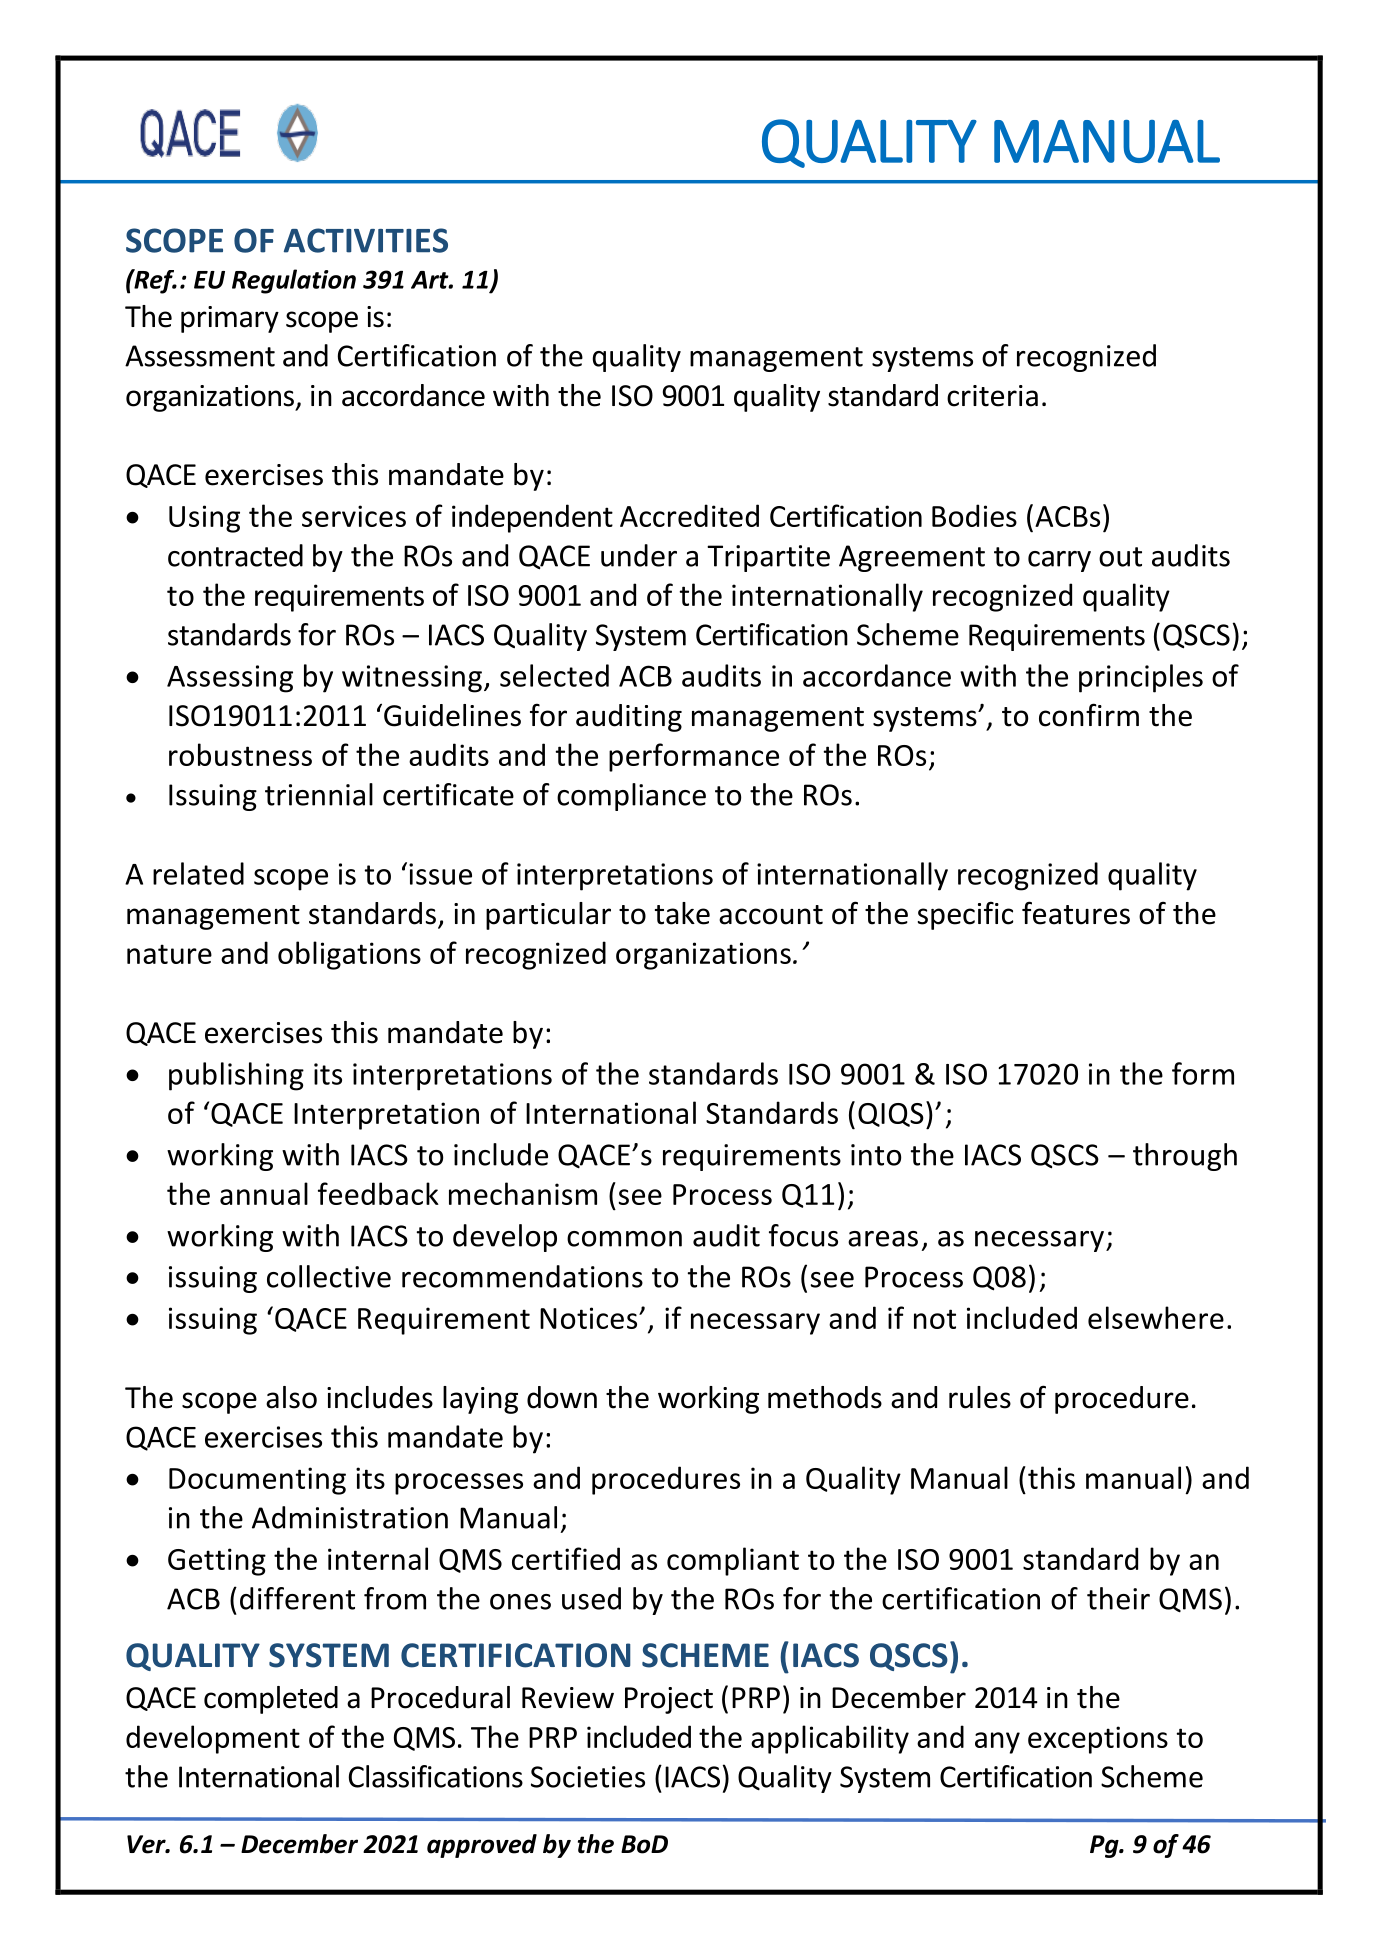  I want to click on Regulation, so click(294, 281).
